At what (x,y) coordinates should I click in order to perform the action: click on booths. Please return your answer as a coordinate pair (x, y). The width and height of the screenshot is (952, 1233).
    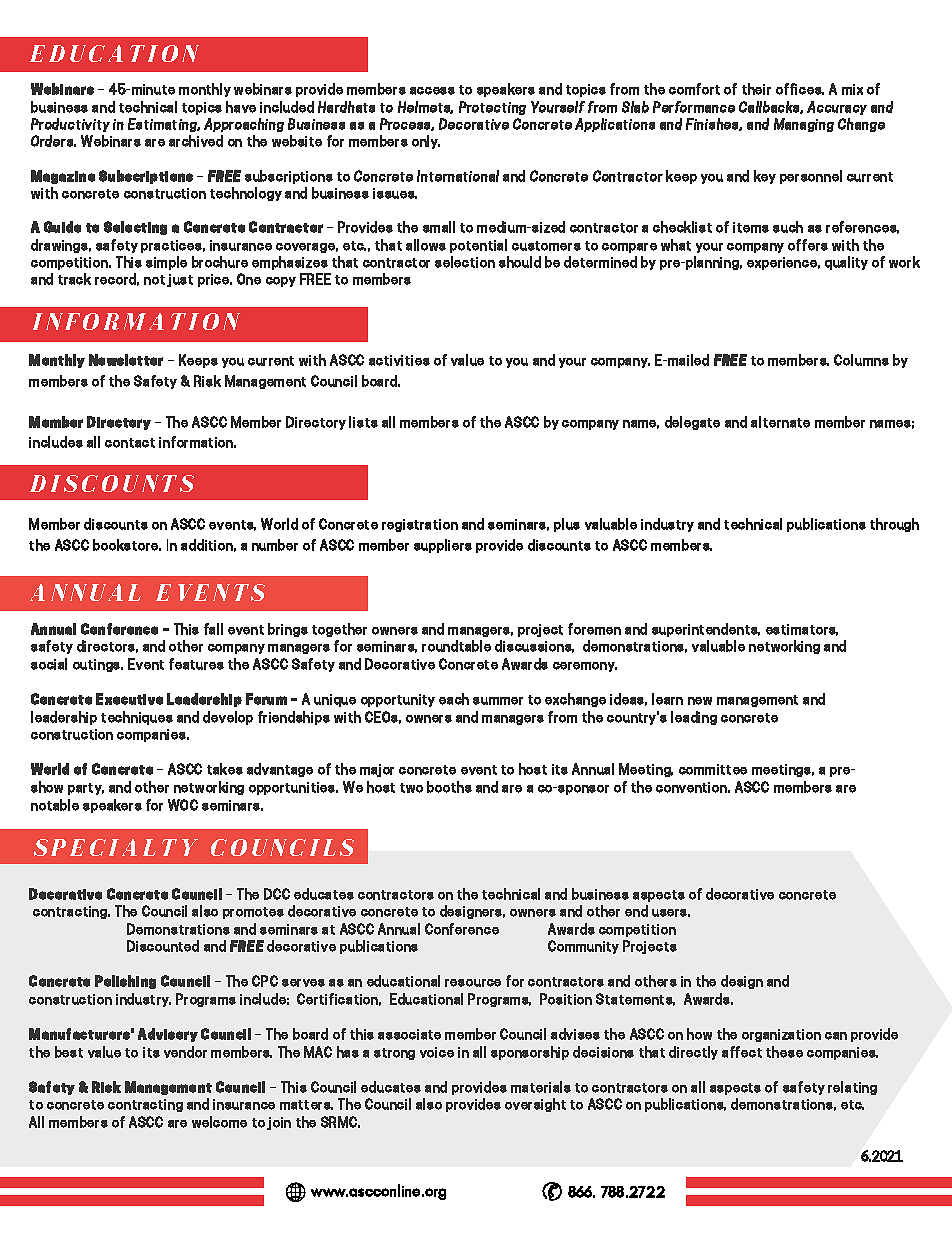
    Looking at the image, I should click on (449, 787).
